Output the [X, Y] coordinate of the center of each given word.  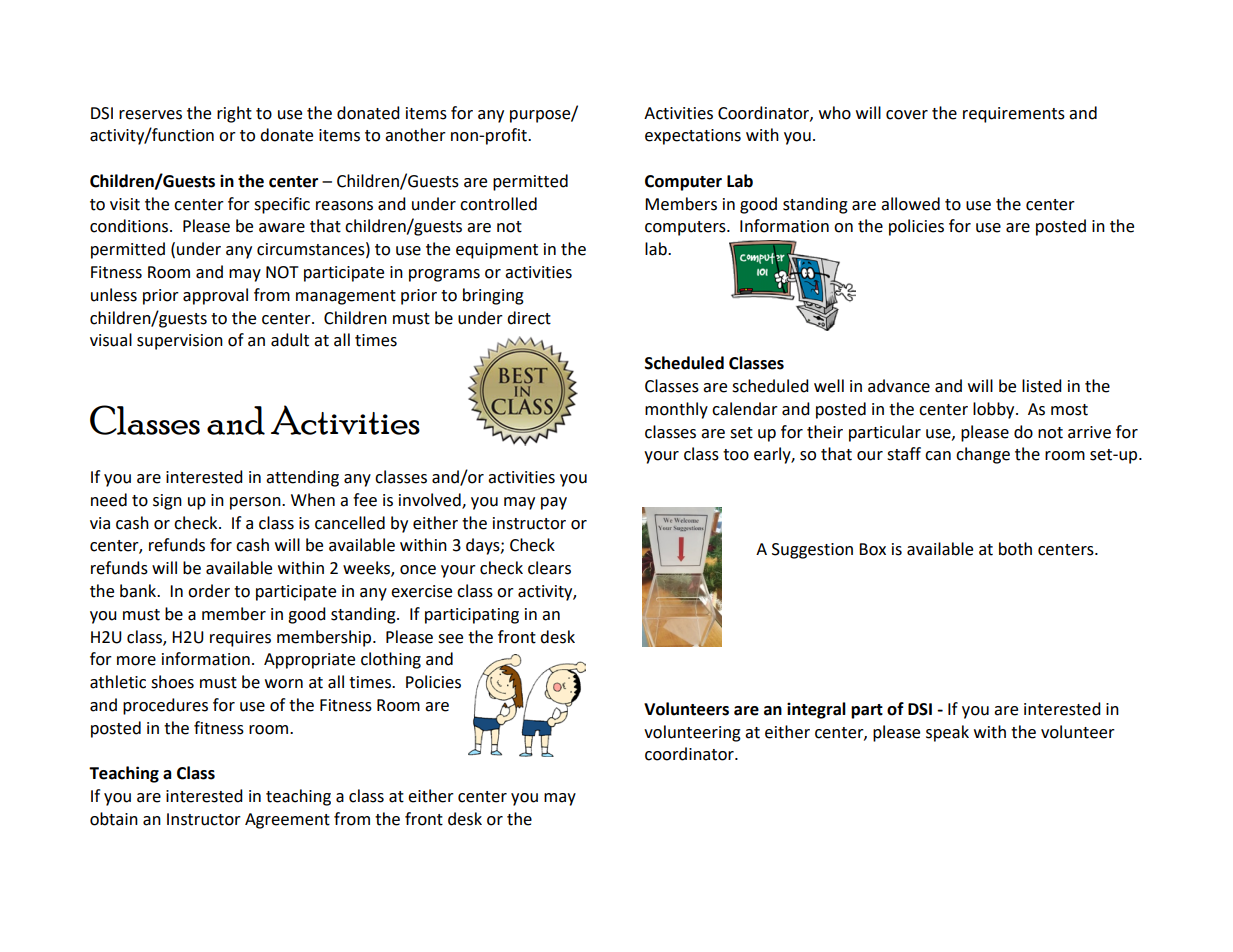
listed [1042, 386]
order [209, 591]
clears [549, 568]
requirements [1014, 115]
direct [529, 318]
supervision [180, 342]
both [1015, 549]
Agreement [287, 821]
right [234, 114]
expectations [693, 137]
